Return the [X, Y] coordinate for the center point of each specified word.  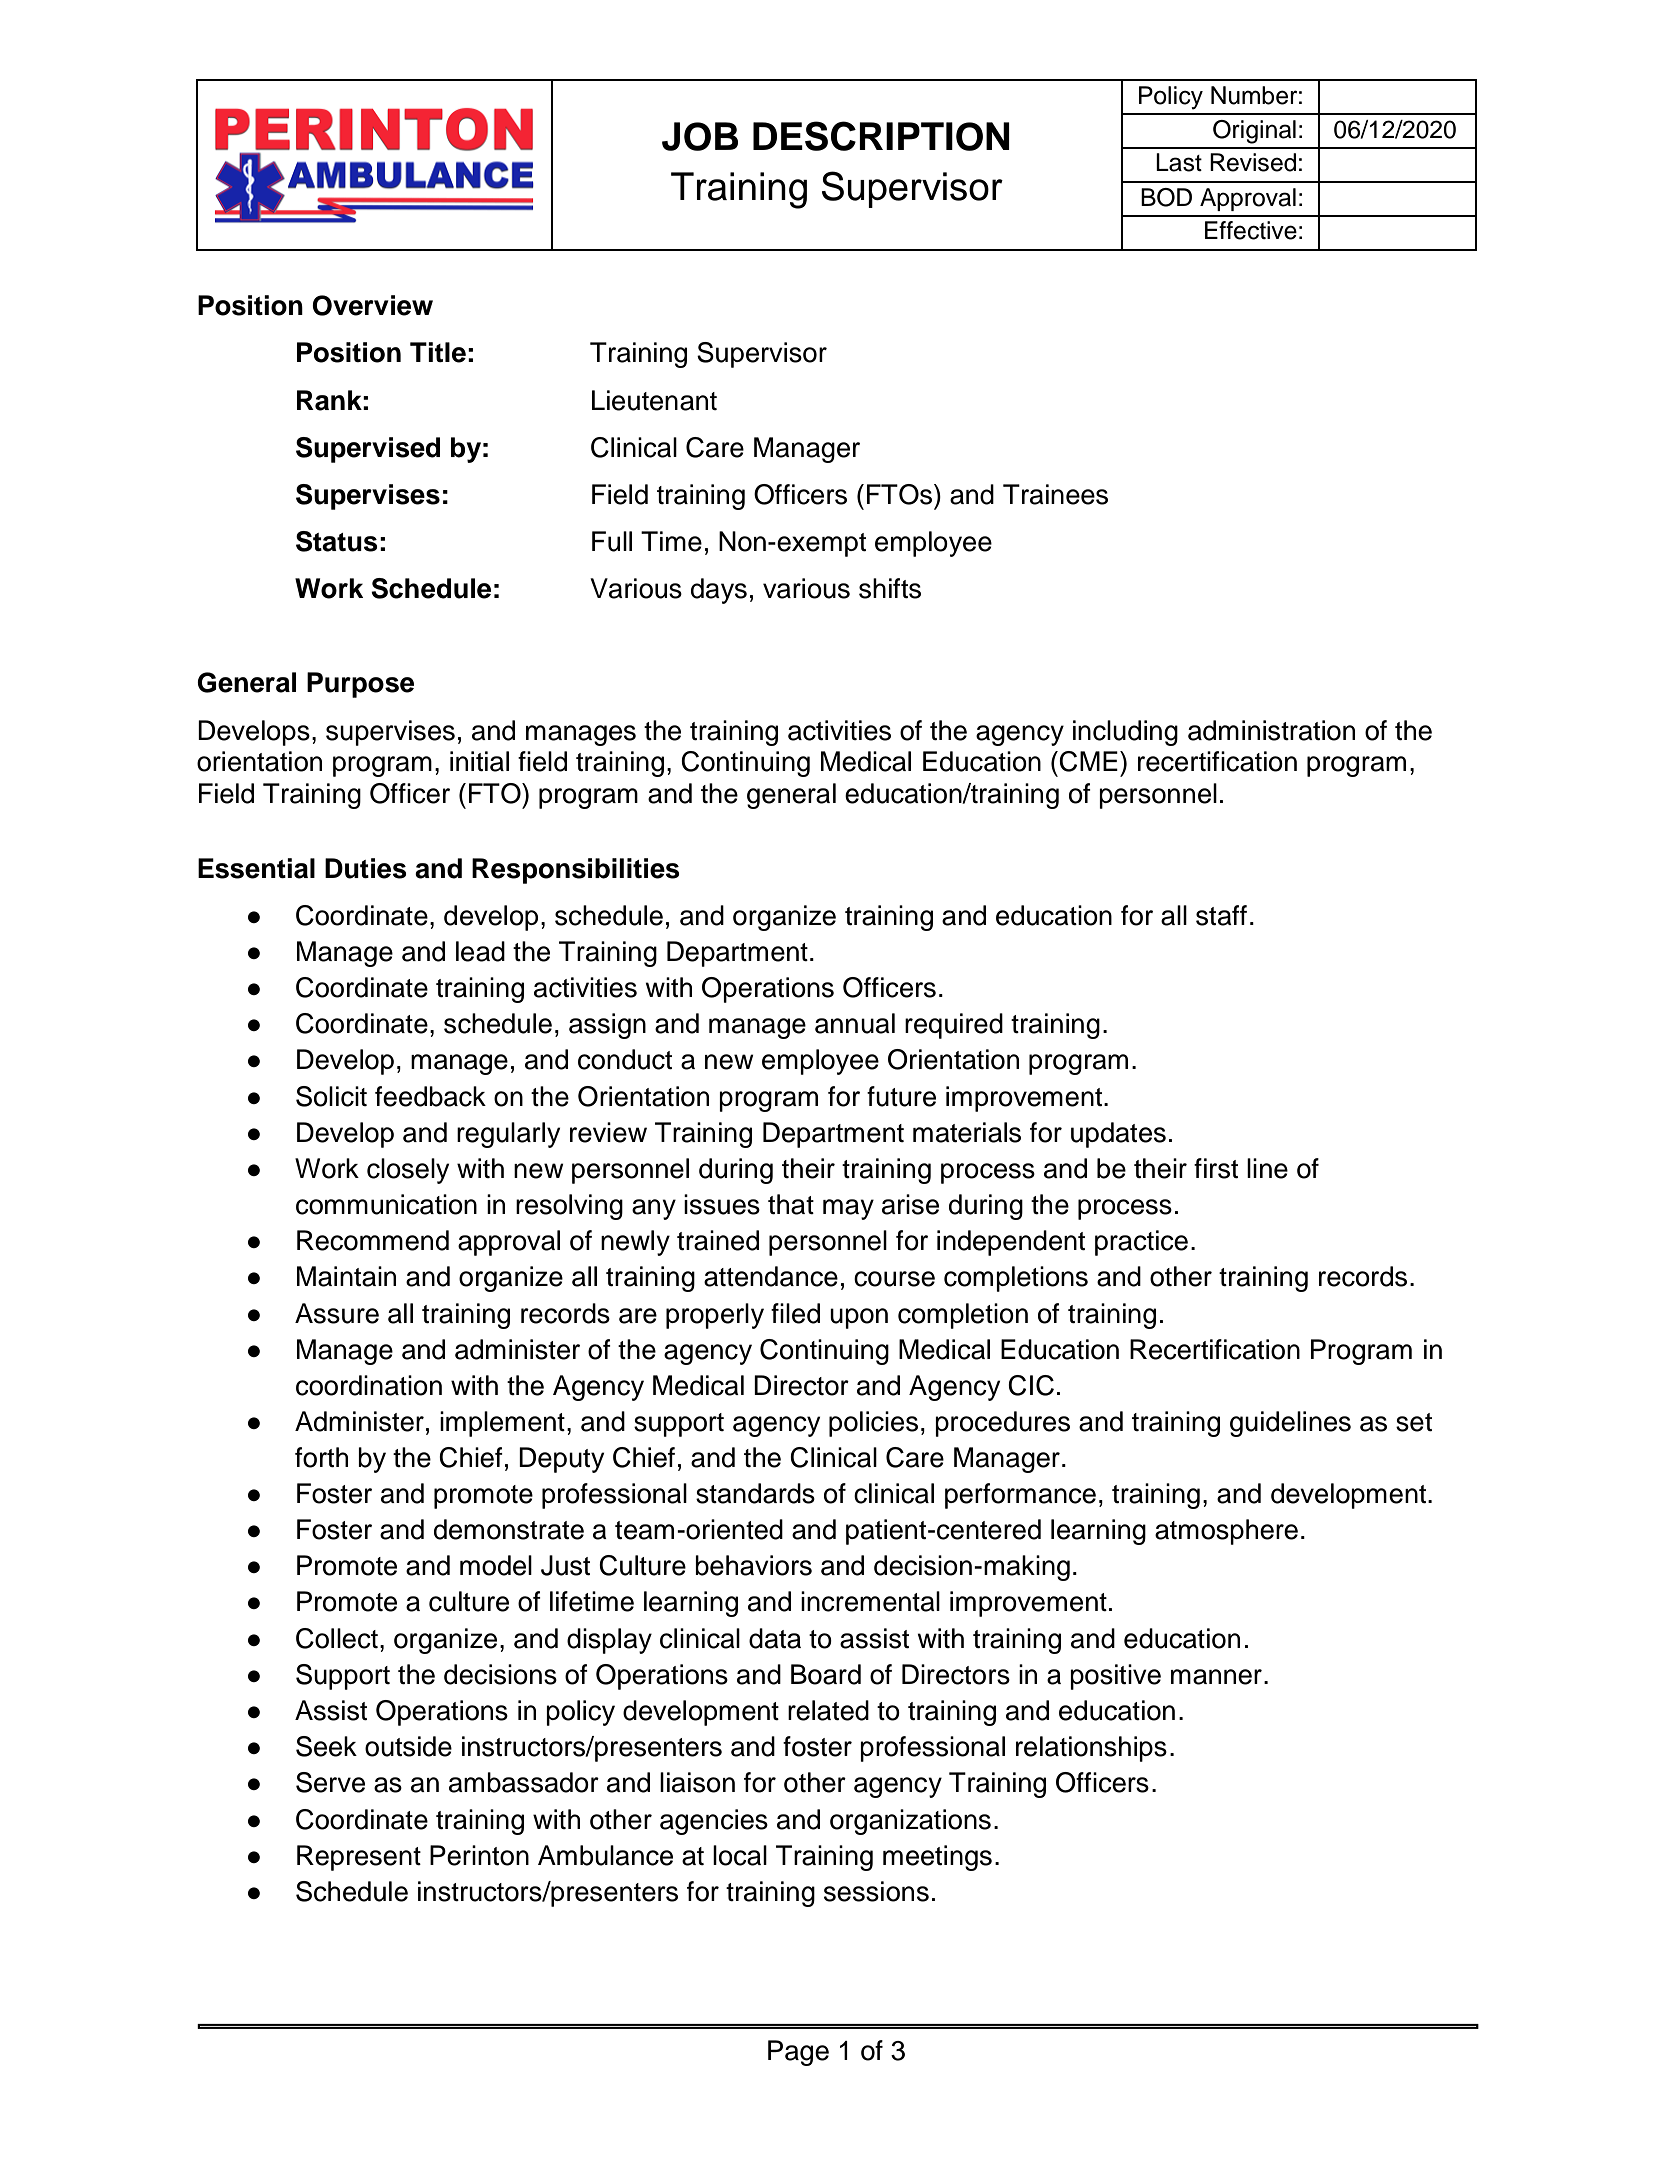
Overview [372, 305]
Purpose [360, 685]
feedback [430, 1096]
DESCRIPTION [881, 136]
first [1216, 1168]
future [901, 1096]
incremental [870, 1601]
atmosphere [1226, 1532]
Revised [1253, 162]
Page [798, 2053]
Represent [359, 1858]
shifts [890, 588]
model [496, 1565]
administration [1271, 730]
